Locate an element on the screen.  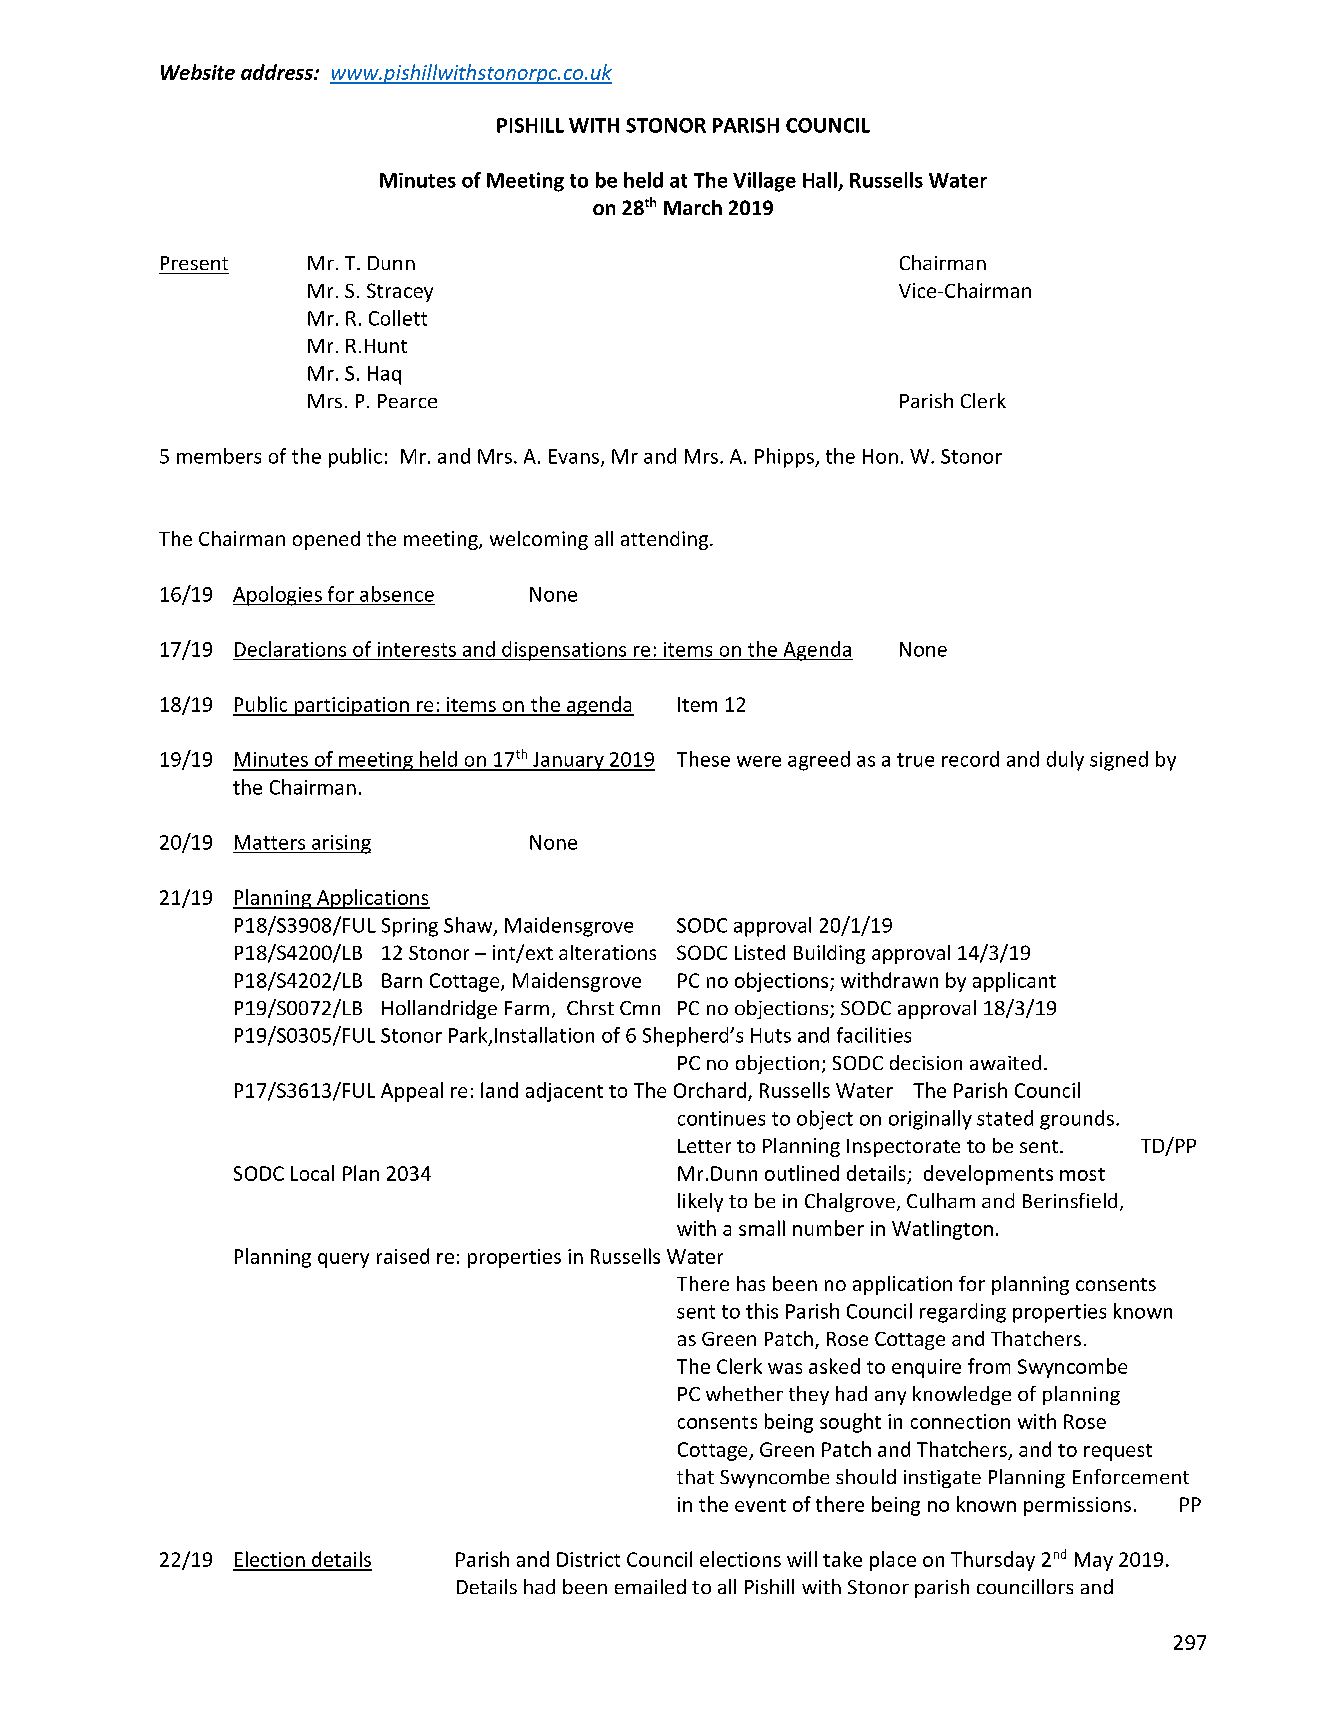
duly is located at coordinates (1065, 761).
